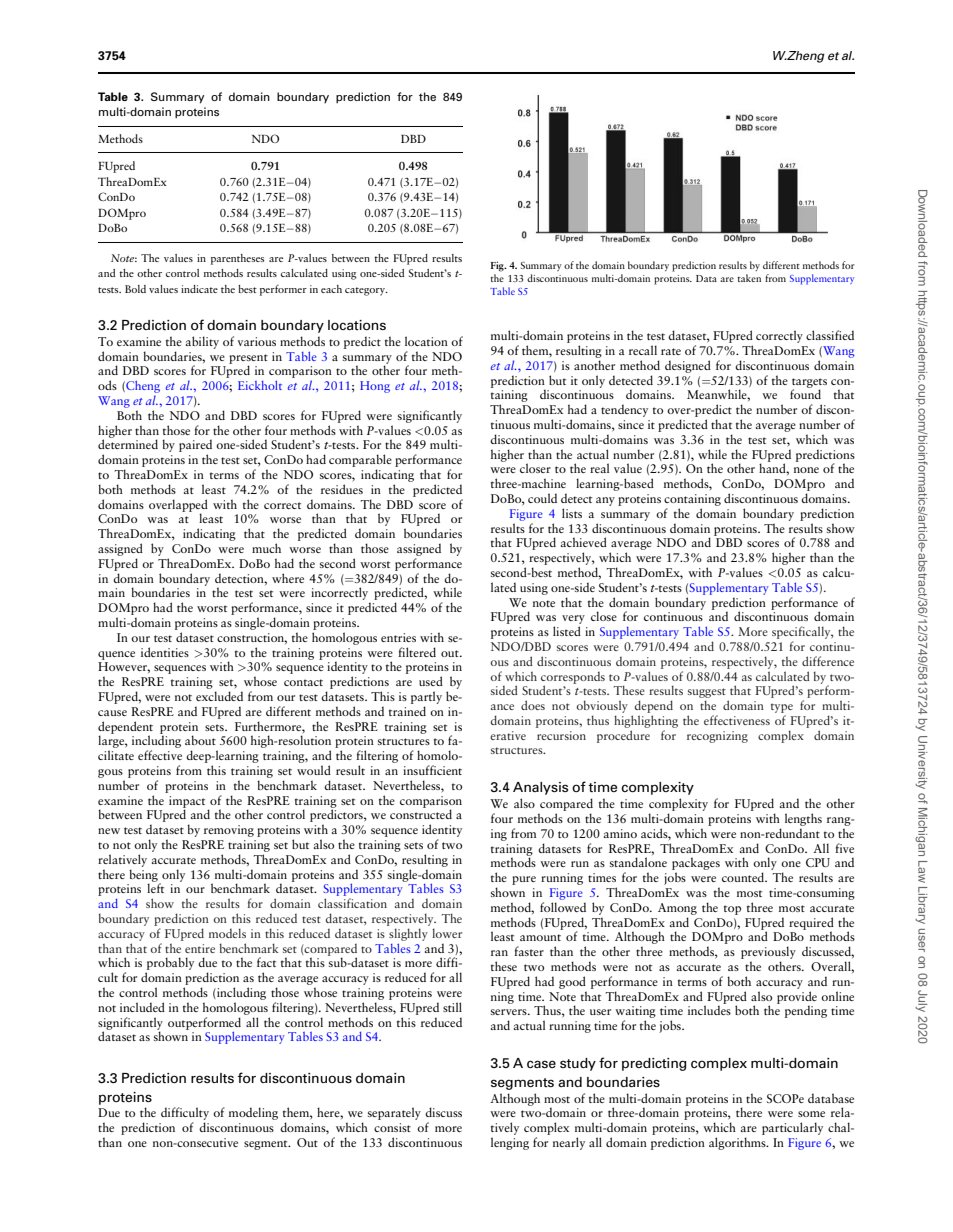 This page has height=1232, width=953. I want to click on indicate, so click(199, 289).
